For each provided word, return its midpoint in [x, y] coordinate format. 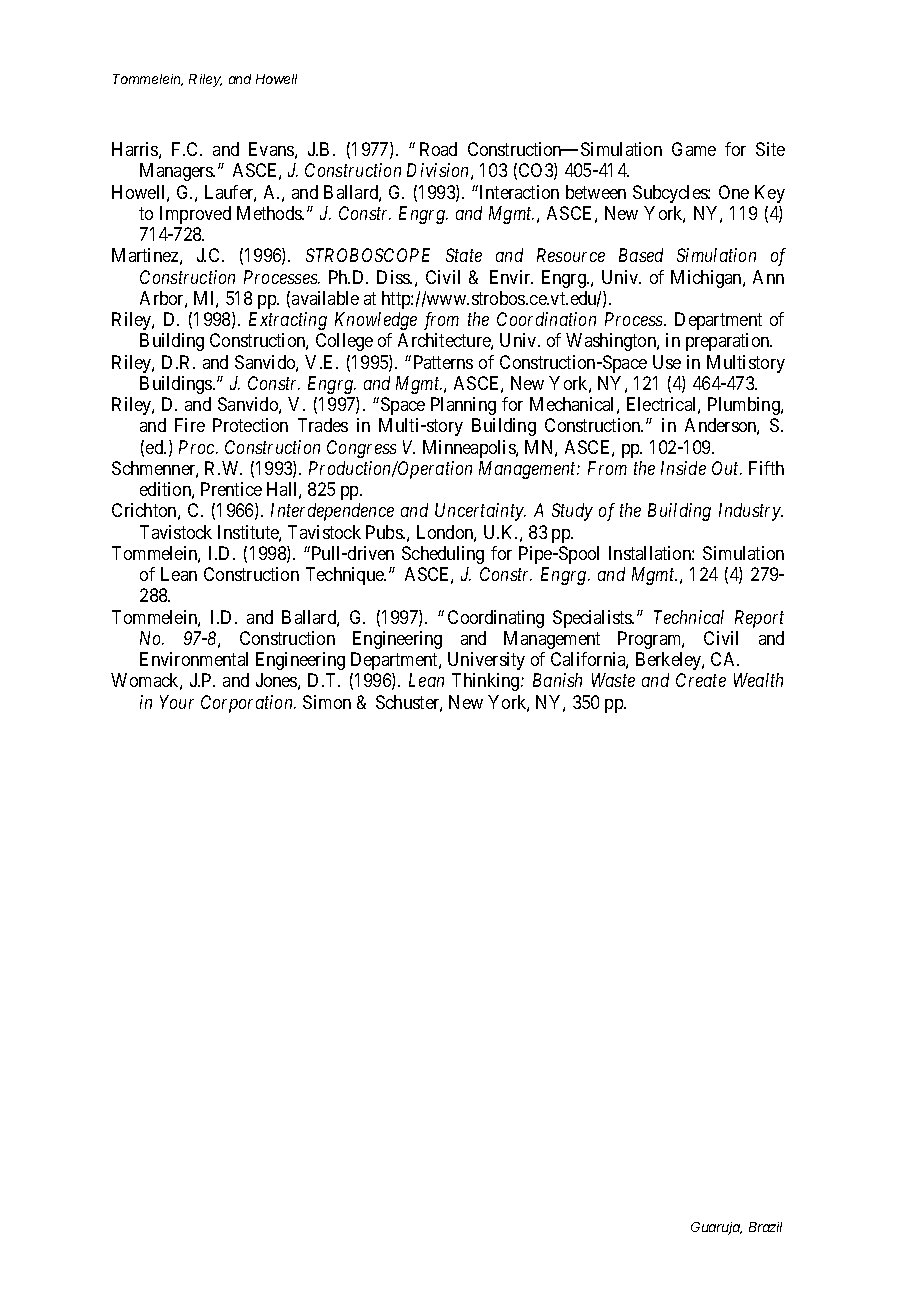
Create [701, 680]
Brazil [765, 1227]
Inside [683, 468]
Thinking [487, 682]
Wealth [758, 680]
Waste [613, 680]
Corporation [248, 704]
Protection [250, 425]
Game [694, 149]
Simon [327, 702]
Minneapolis [470, 449]
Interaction [519, 192]
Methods [270, 213]
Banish [557, 680]
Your [177, 702]
